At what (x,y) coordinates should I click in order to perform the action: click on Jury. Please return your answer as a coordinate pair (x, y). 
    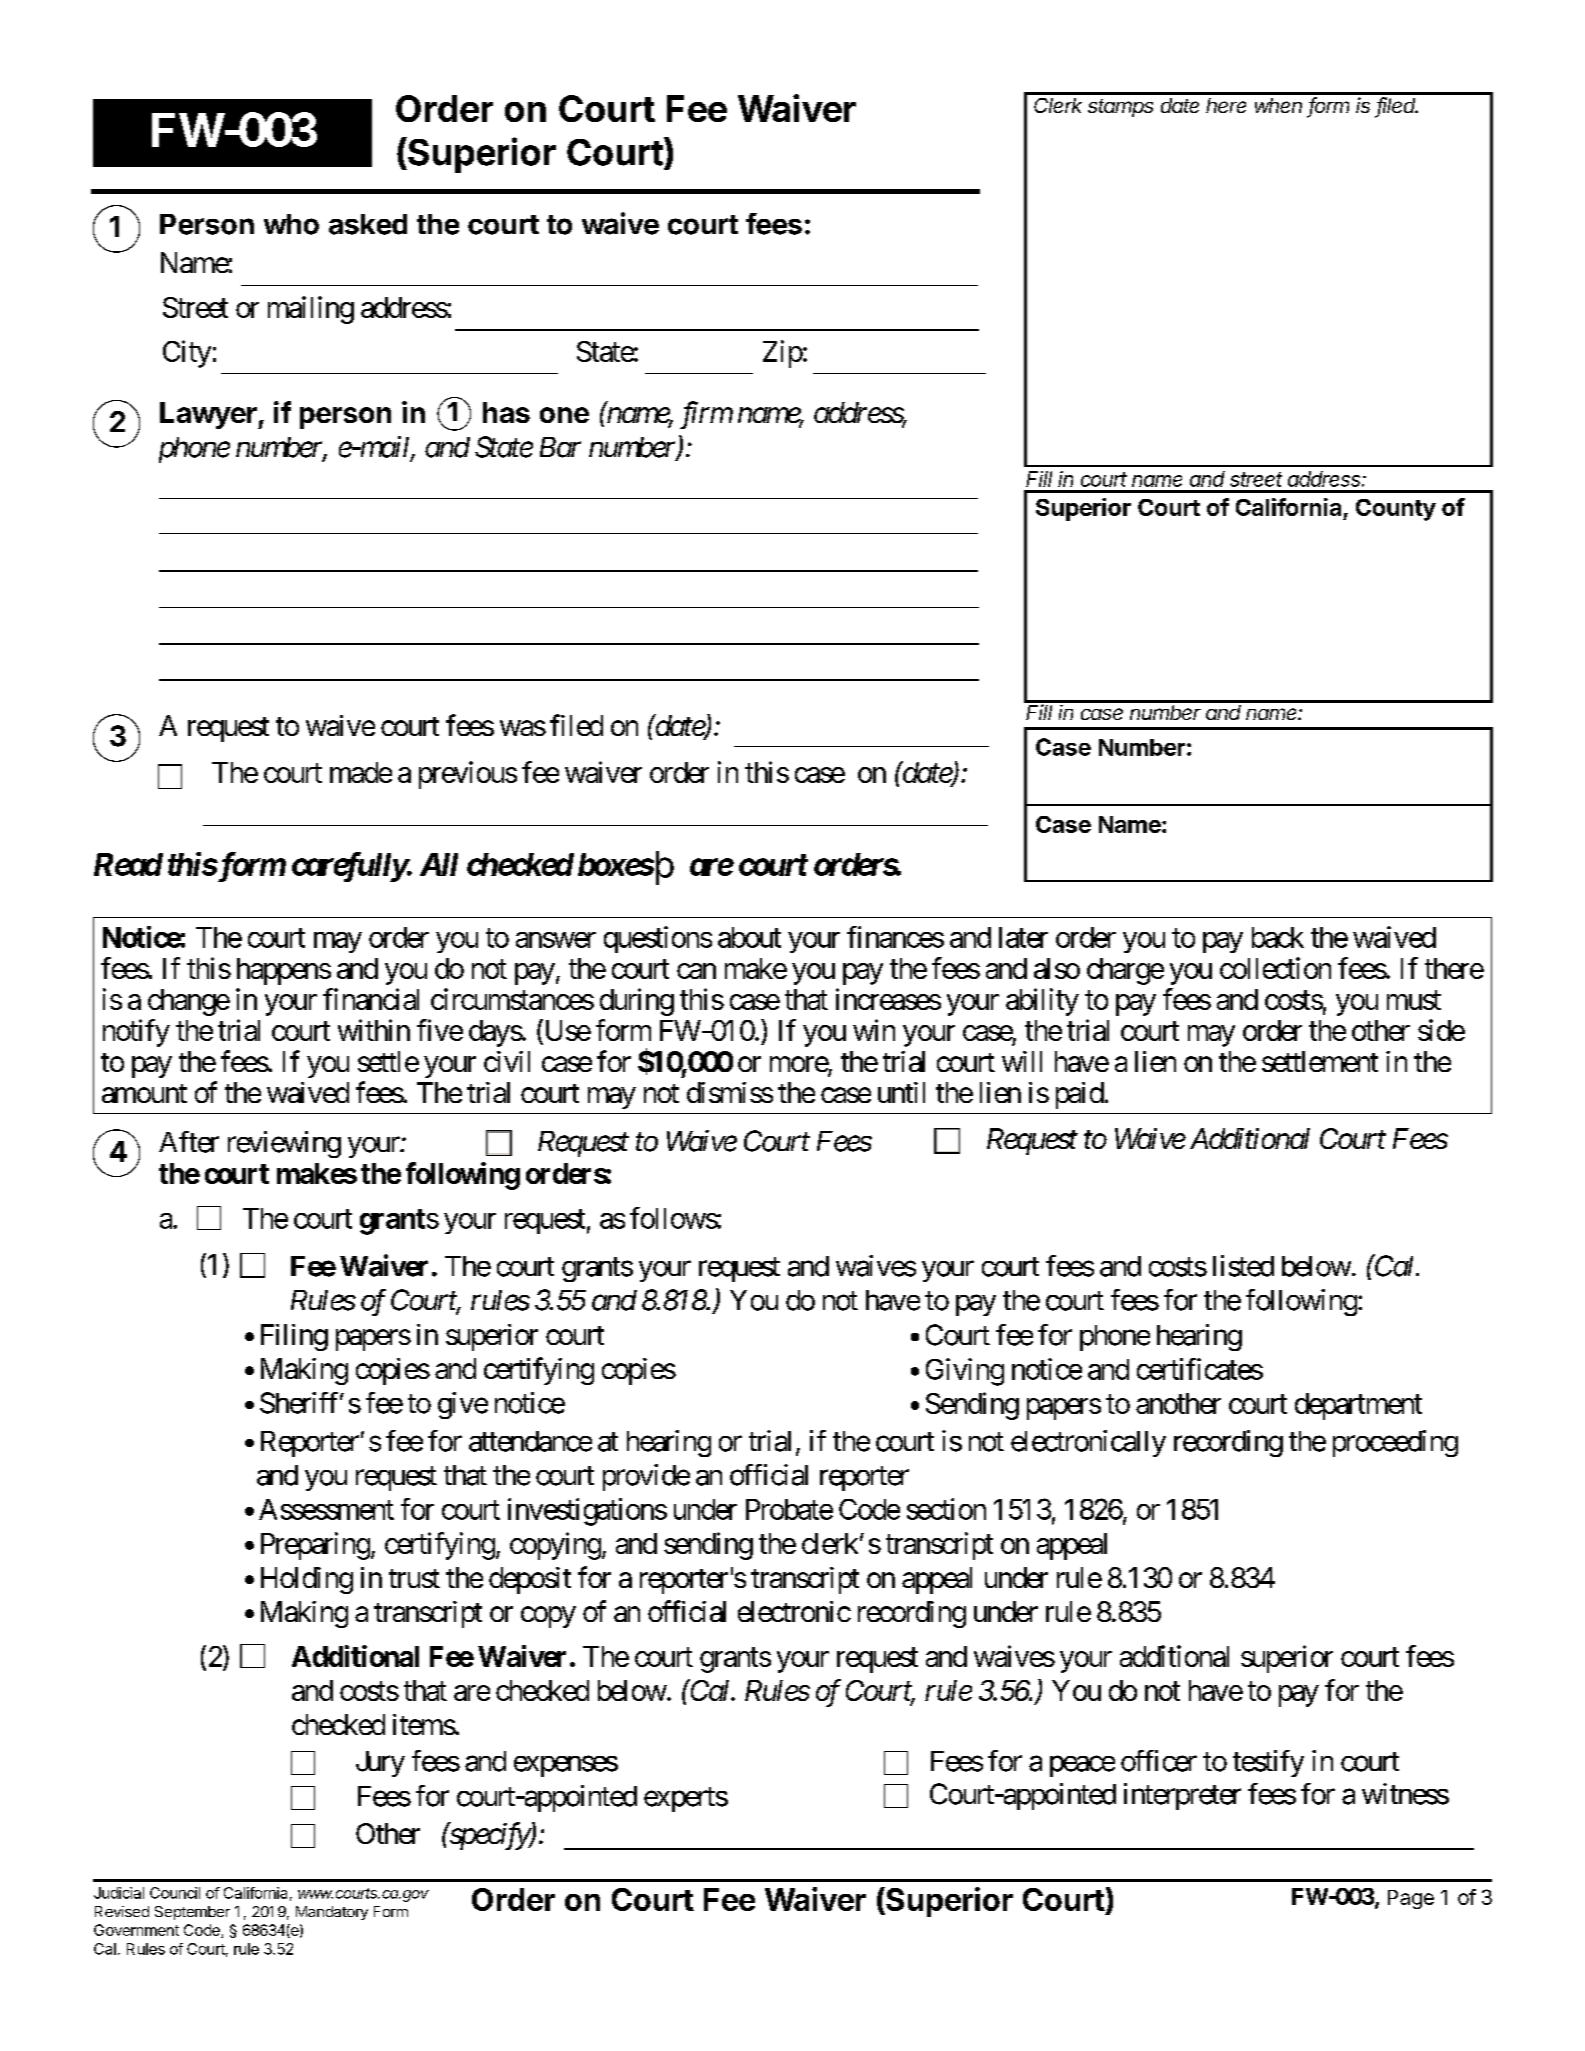
    Looking at the image, I should click on (380, 1764).
